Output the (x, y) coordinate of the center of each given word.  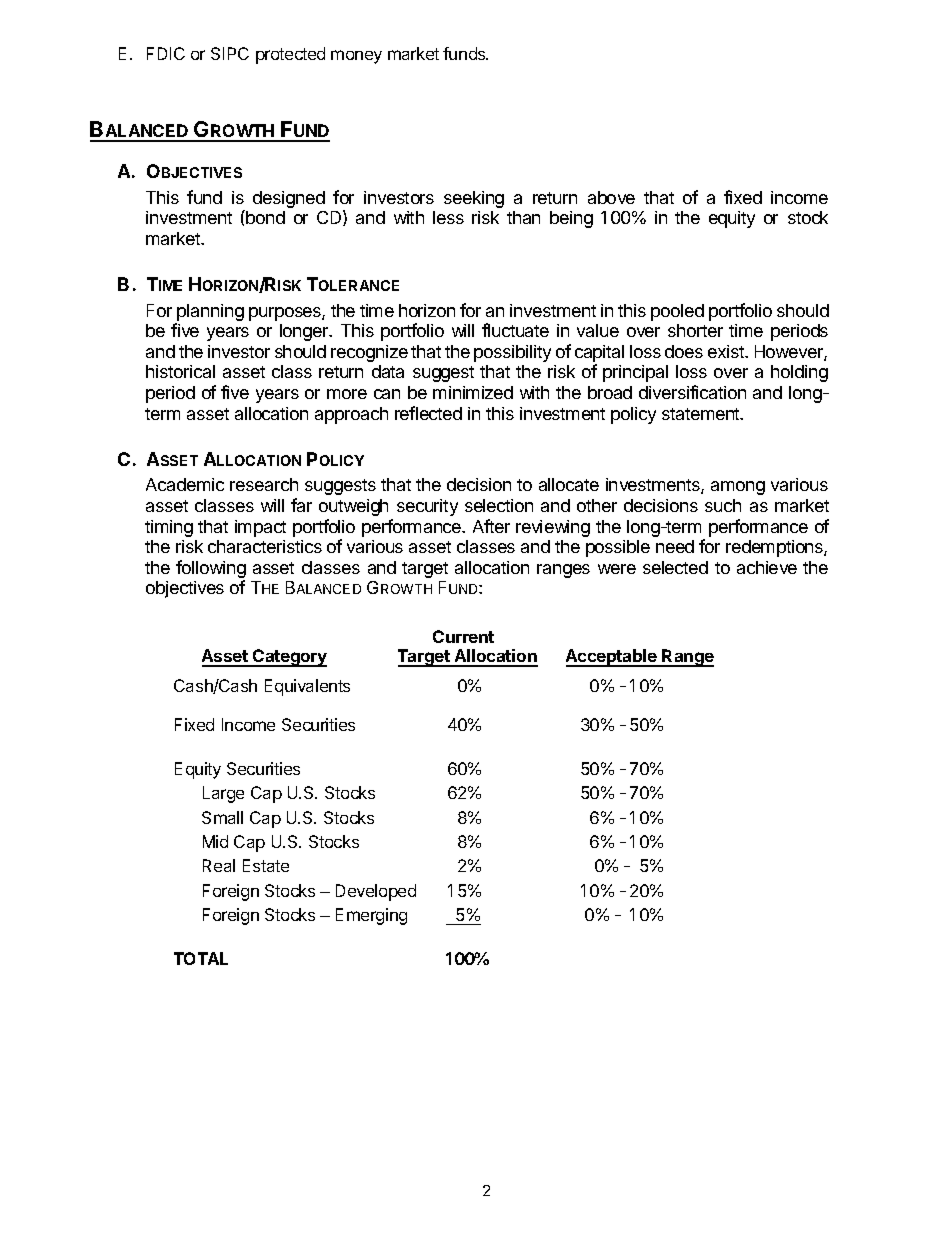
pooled (677, 312)
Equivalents (307, 687)
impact (260, 528)
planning (210, 312)
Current (463, 636)
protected (290, 55)
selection (499, 505)
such (723, 505)
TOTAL (201, 958)
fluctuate (515, 330)
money (356, 57)
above (611, 197)
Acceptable (612, 658)
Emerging (371, 916)
